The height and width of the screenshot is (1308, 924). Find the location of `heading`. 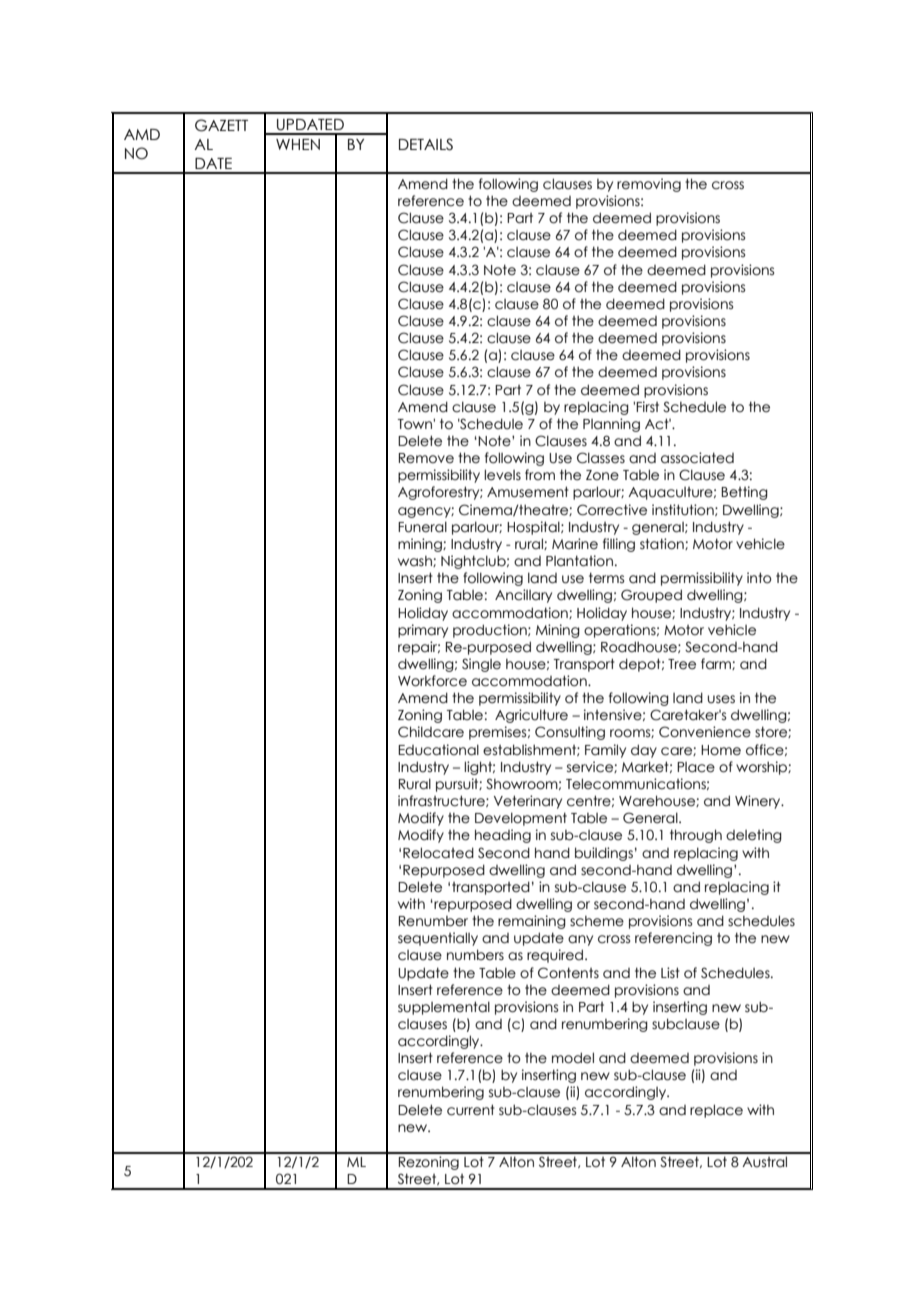

heading is located at coordinates (503, 836).
